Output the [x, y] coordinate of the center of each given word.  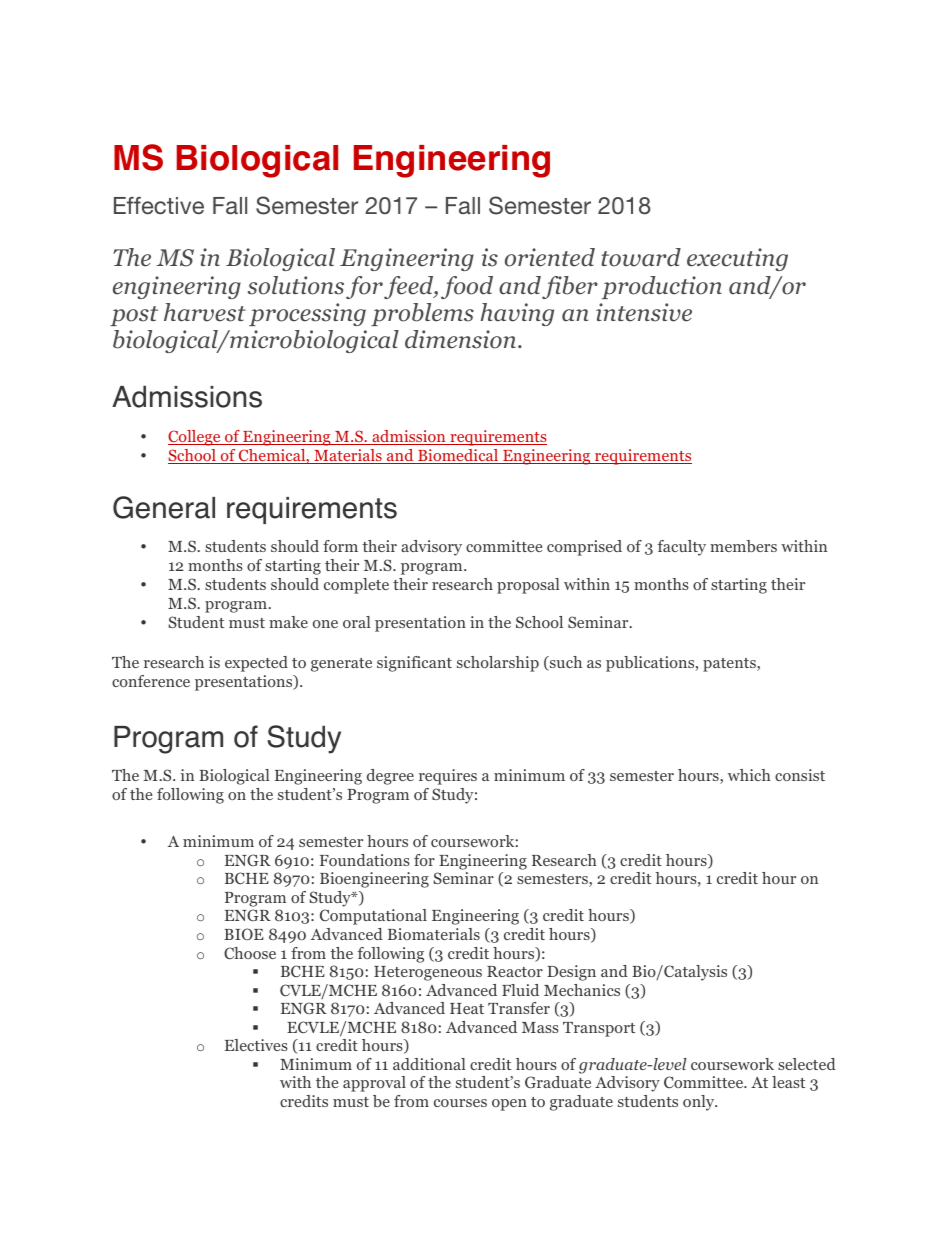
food [467, 287]
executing [737, 259]
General [164, 507]
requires [448, 777]
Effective [159, 205]
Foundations [365, 860]
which [749, 775]
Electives [256, 1045]
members [743, 546]
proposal [528, 586]
